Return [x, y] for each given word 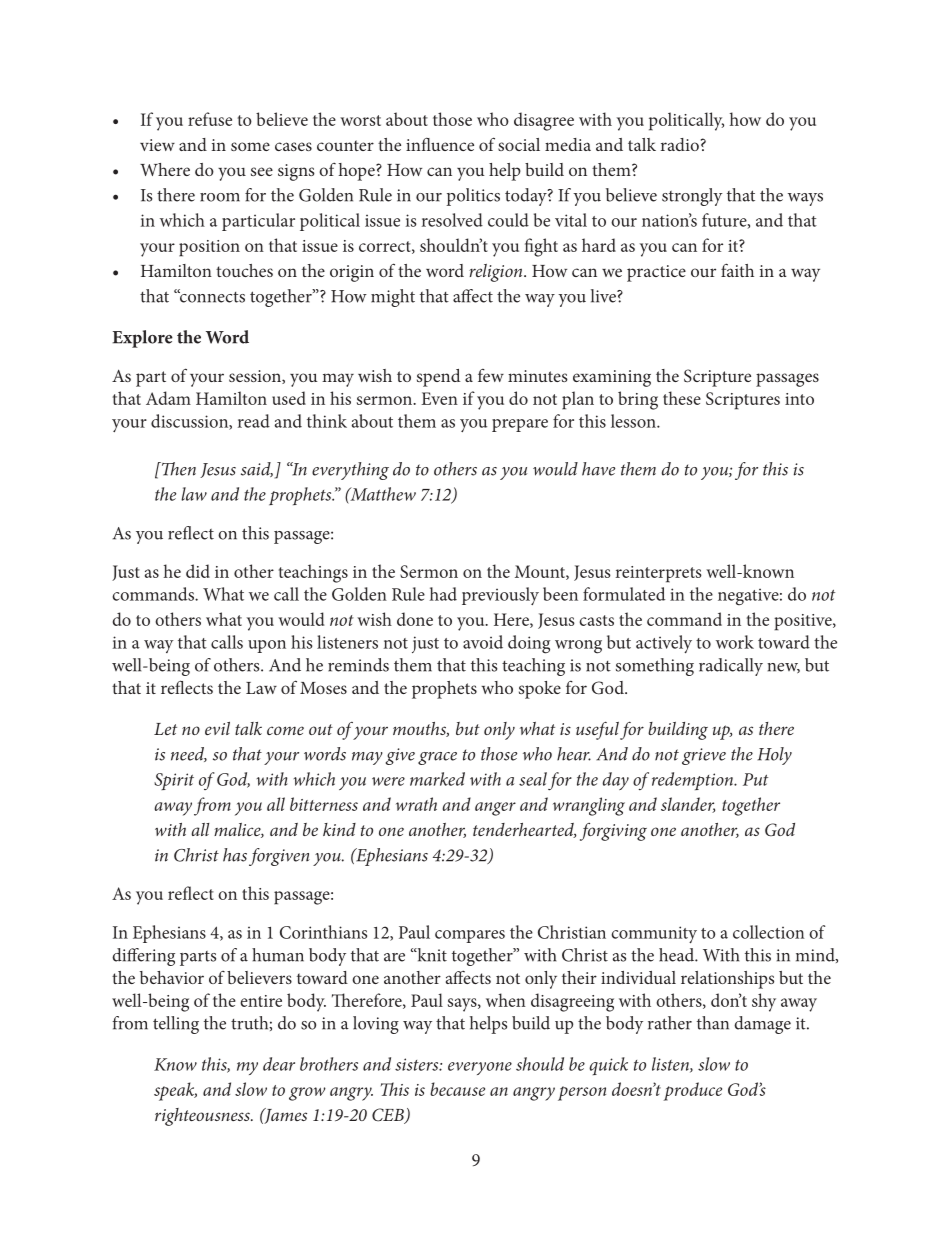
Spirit [174, 781]
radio [680, 144]
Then [177, 469]
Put [755, 779]
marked [437, 779]
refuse [210, 119]
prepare [520, 425]
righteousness [203, 1117]
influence [440, 144]
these [682, 398]
